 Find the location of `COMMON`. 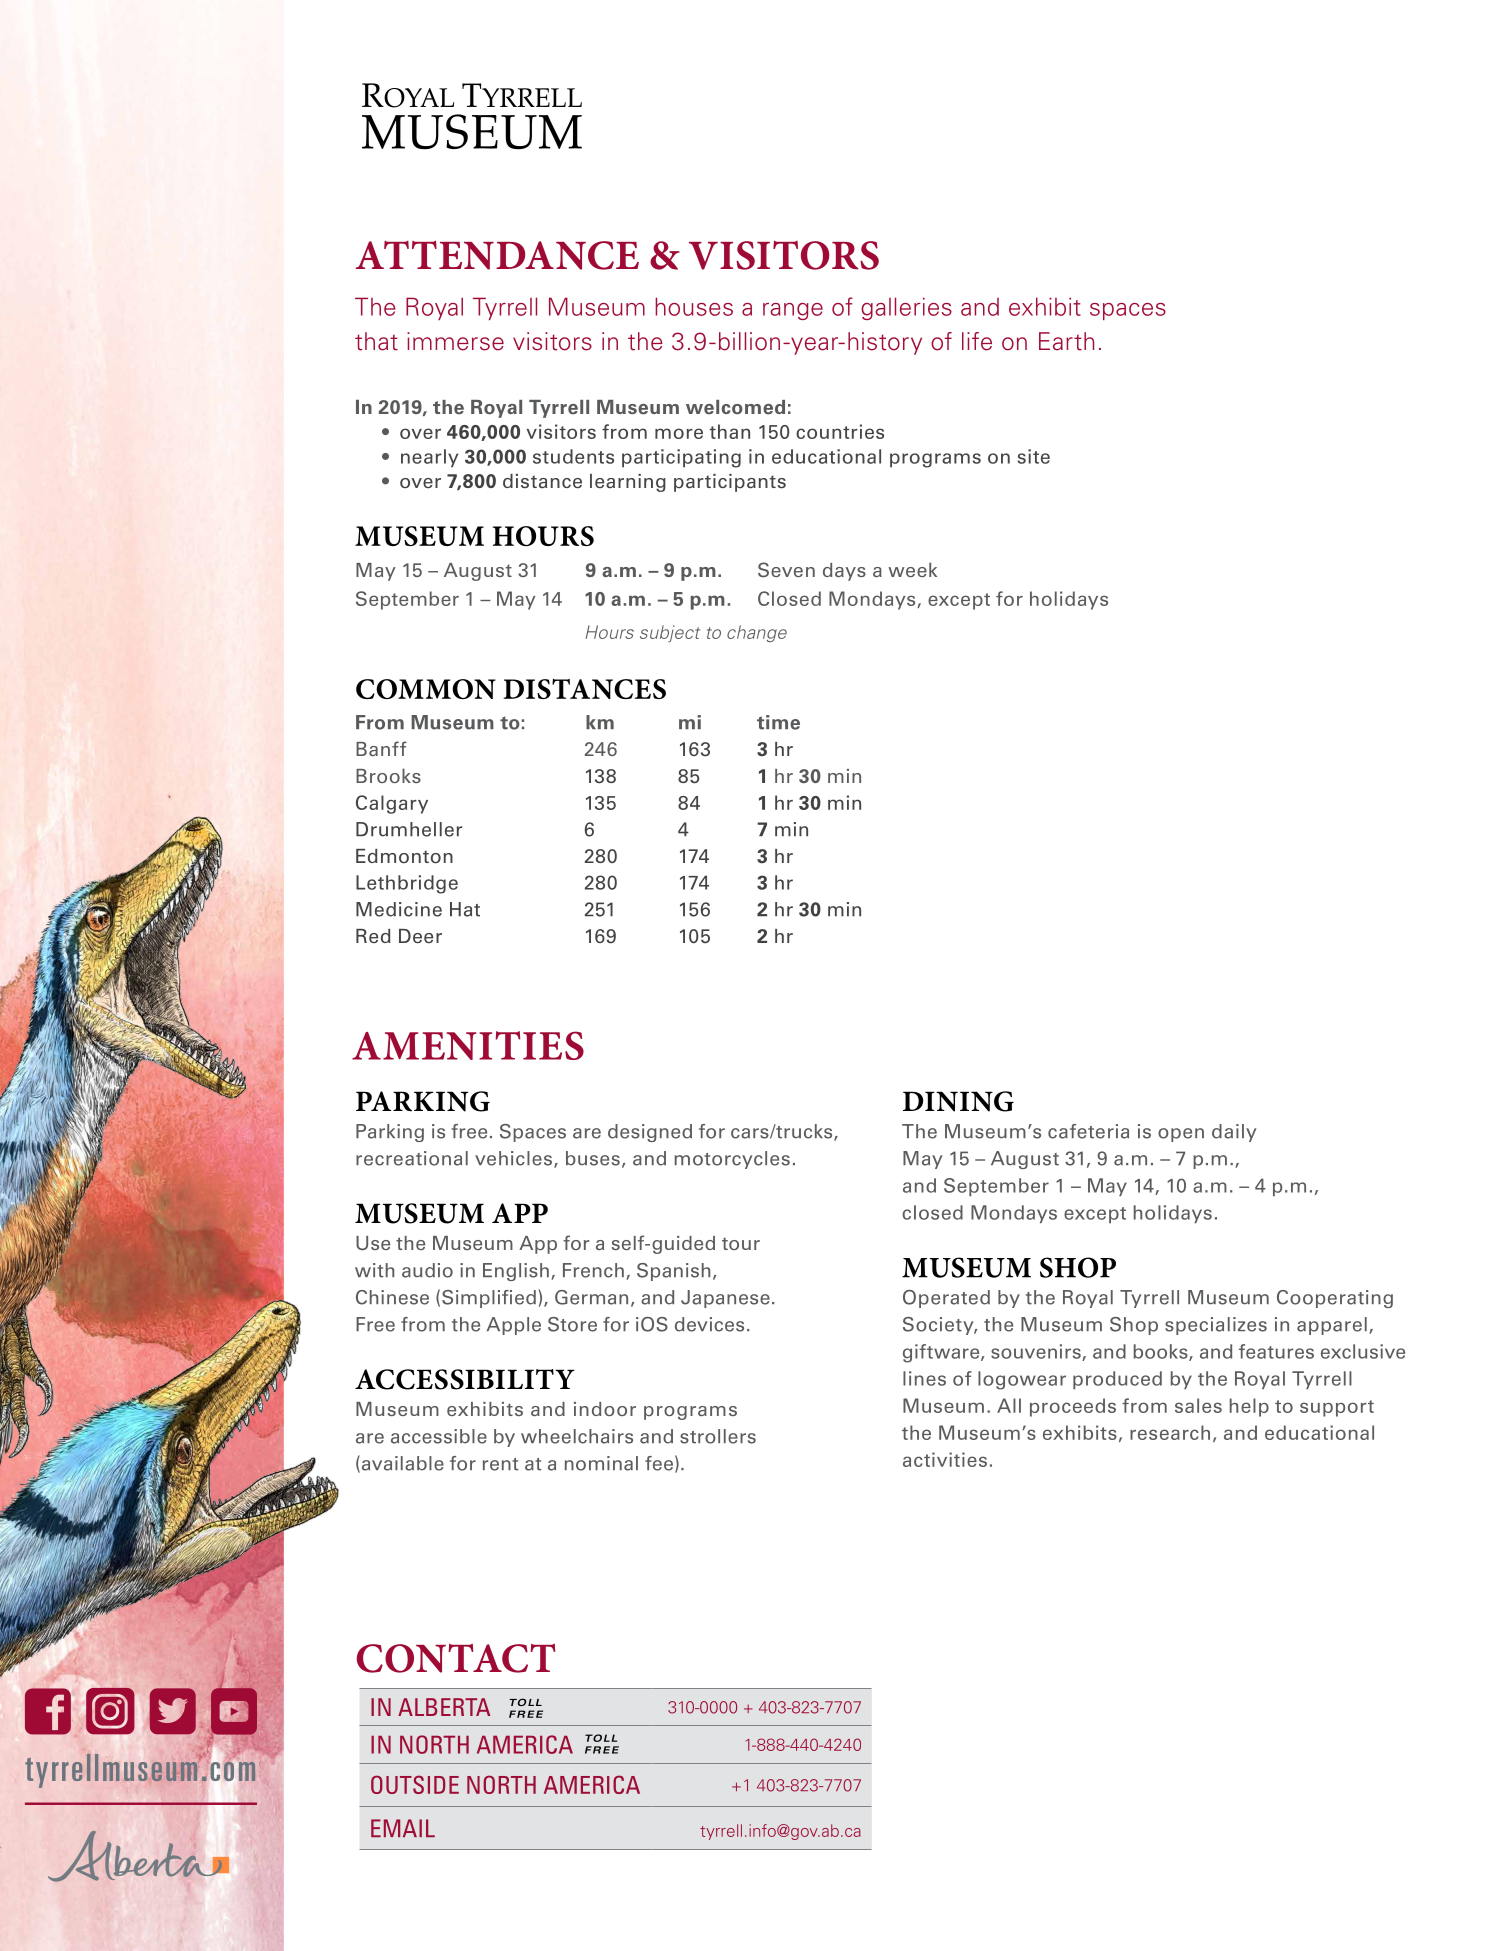

COMMON is located at coordinates (426, 689).
